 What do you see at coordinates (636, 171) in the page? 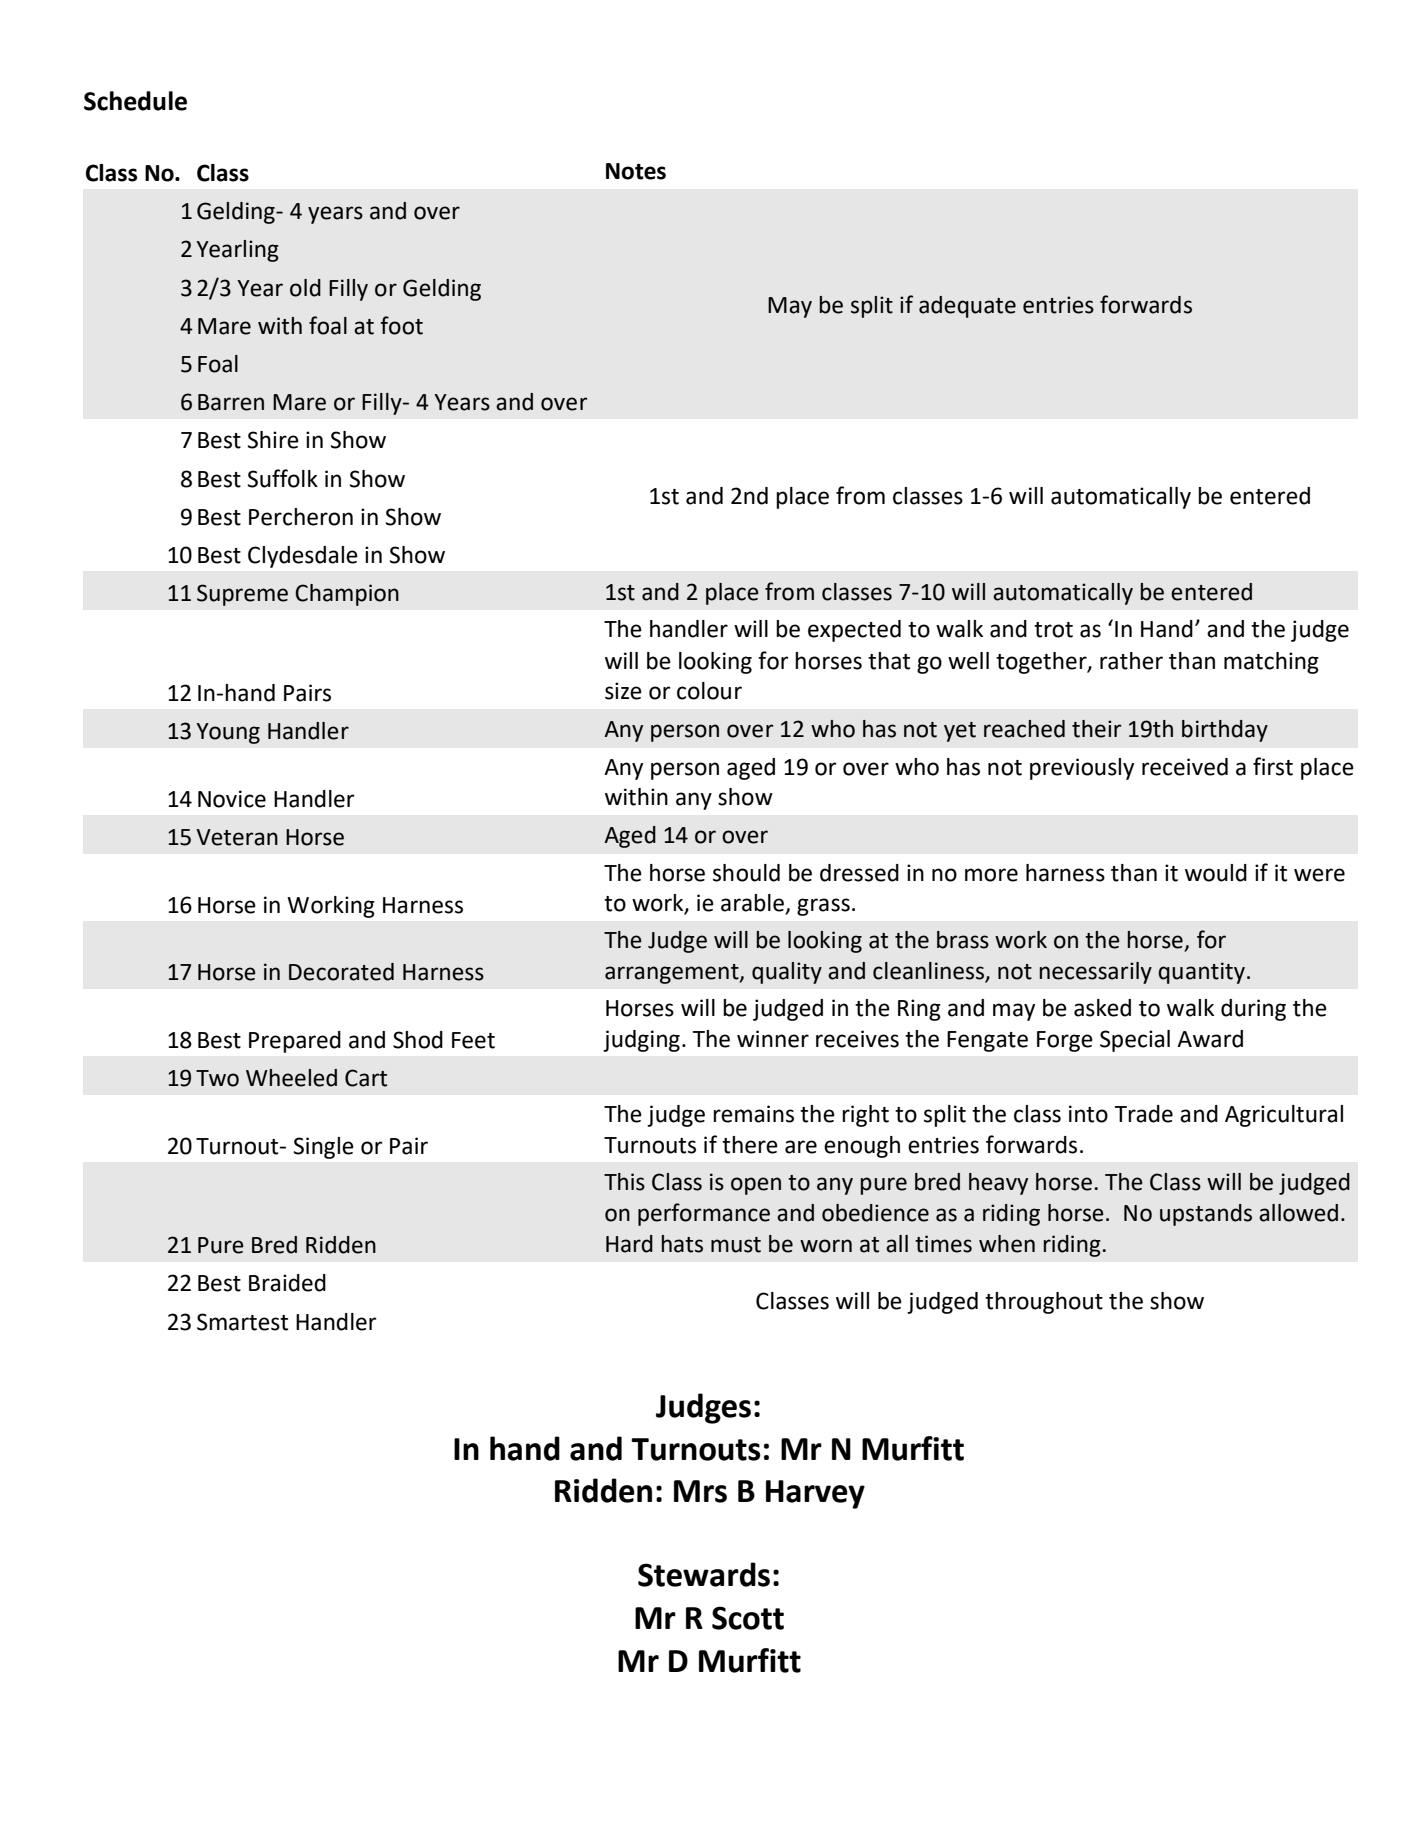
I see `Notes` at bounding box center [636, 171].
